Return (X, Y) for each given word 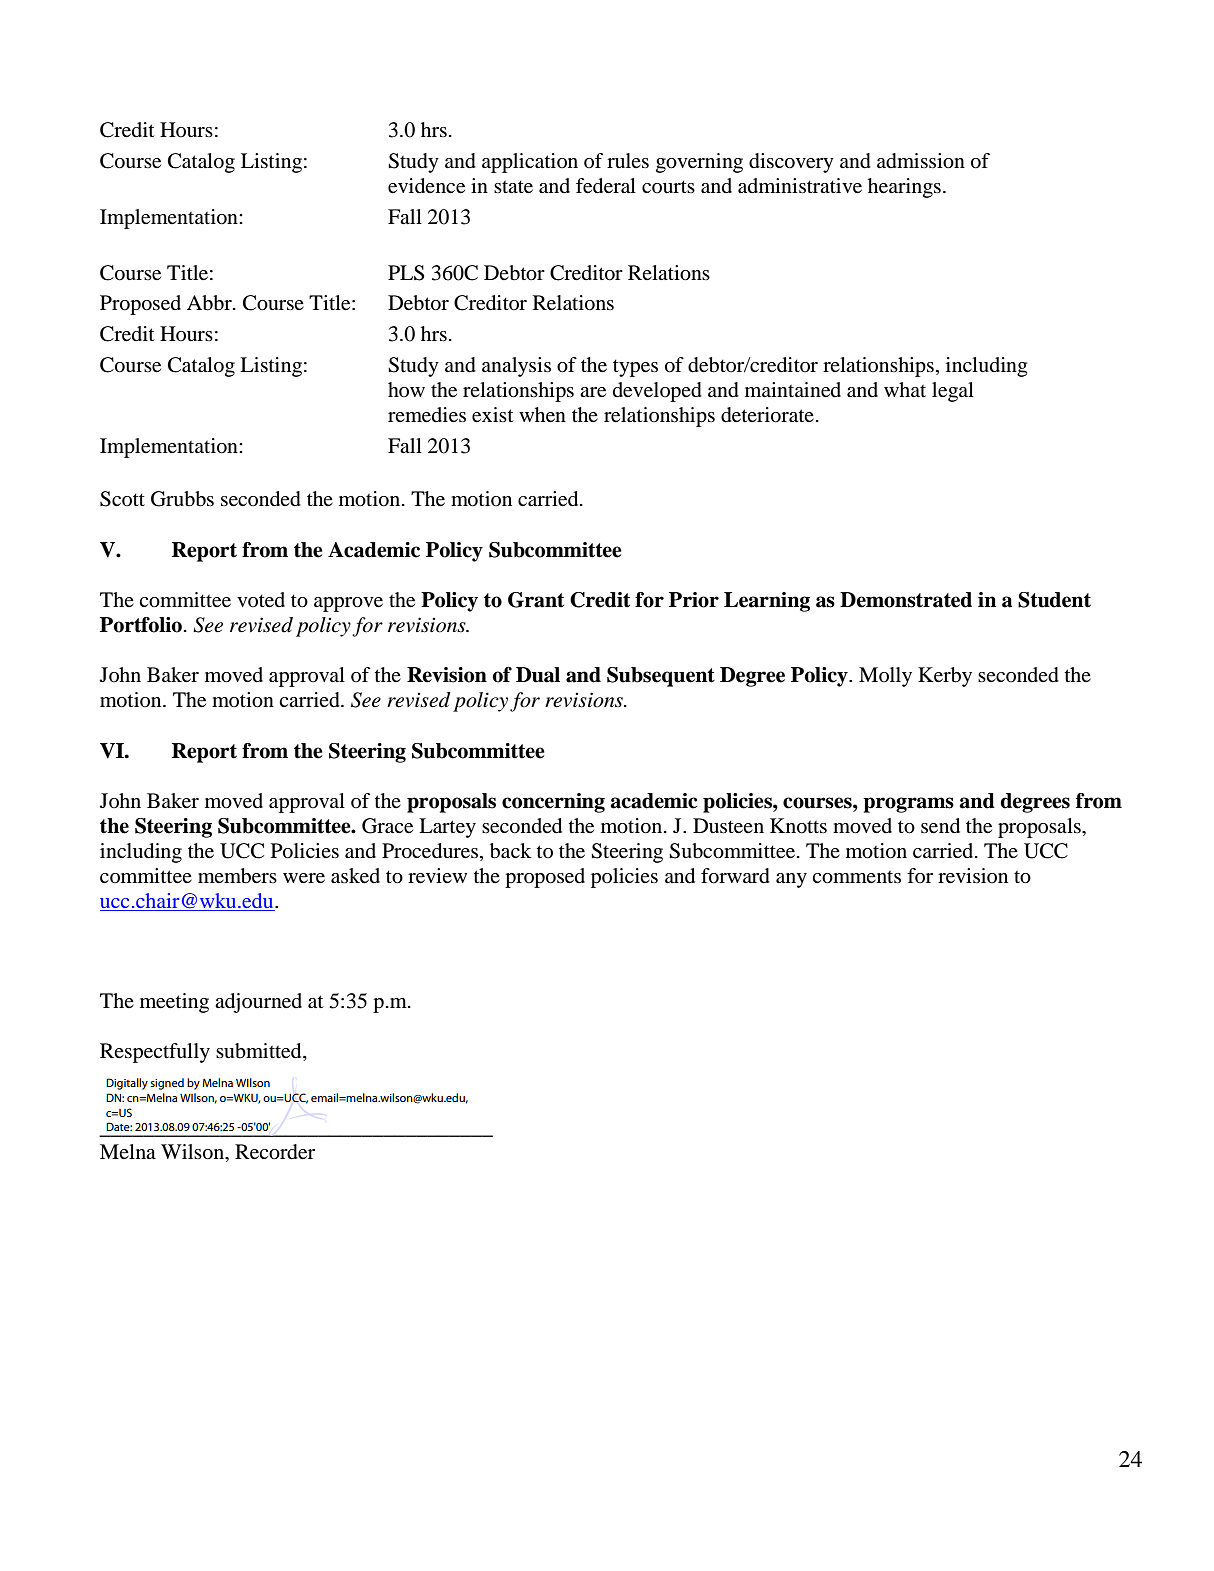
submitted (260, 1052)
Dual (538, 675)
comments (856, 877)
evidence (426, 186)
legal (953, 392)
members (237, 876)
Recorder (275, 1152)
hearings (904, 188)
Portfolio (142, 625)
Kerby (945, 677)
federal (606, 186)
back (510, 851)
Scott (122, 499)
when (542, 415)
